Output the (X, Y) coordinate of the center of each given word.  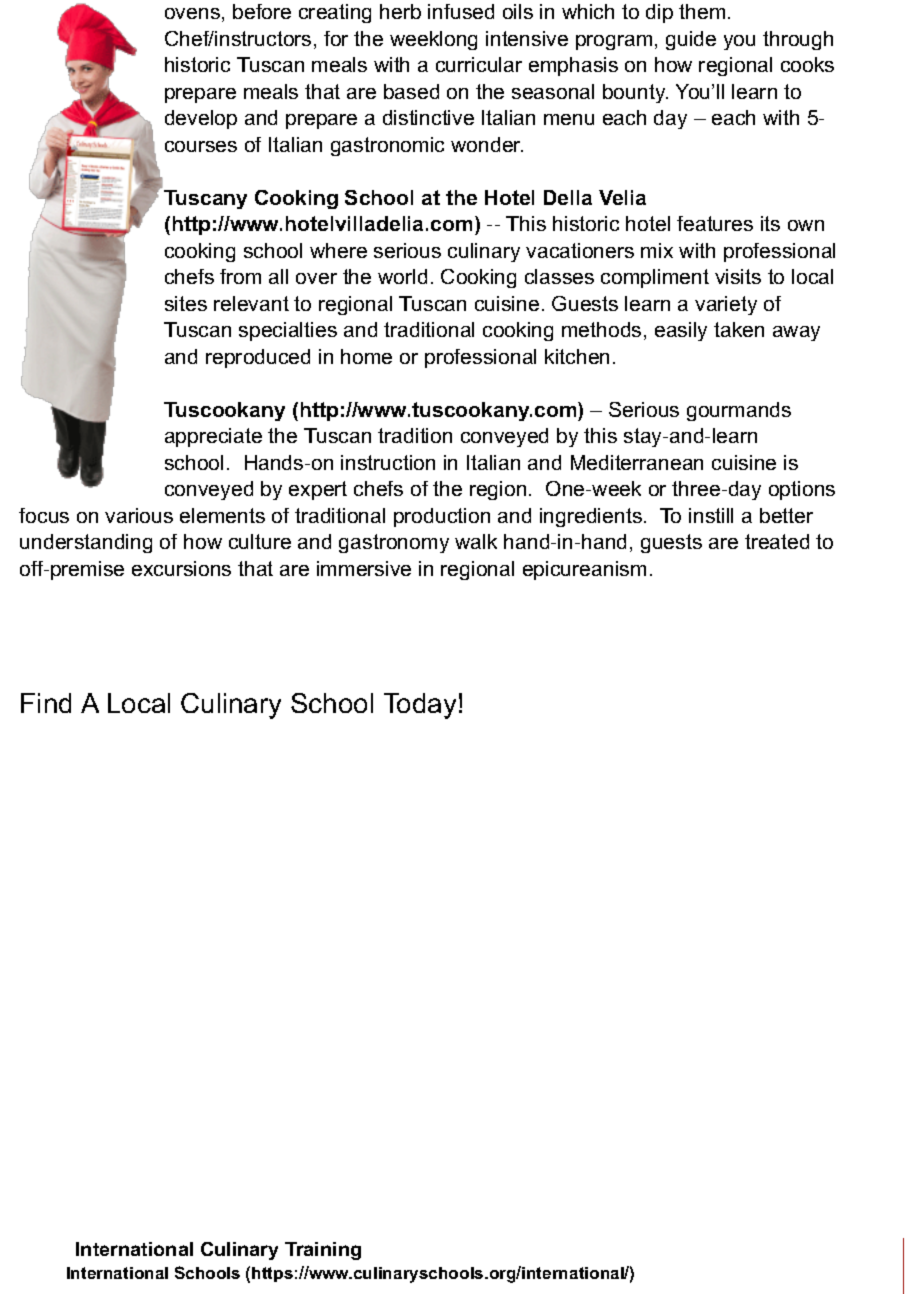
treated (777, 541)
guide (691, 40)
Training (323, 1251)
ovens (192, 13)
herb (400, 11)
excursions (181, 568)
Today (420, 706)
